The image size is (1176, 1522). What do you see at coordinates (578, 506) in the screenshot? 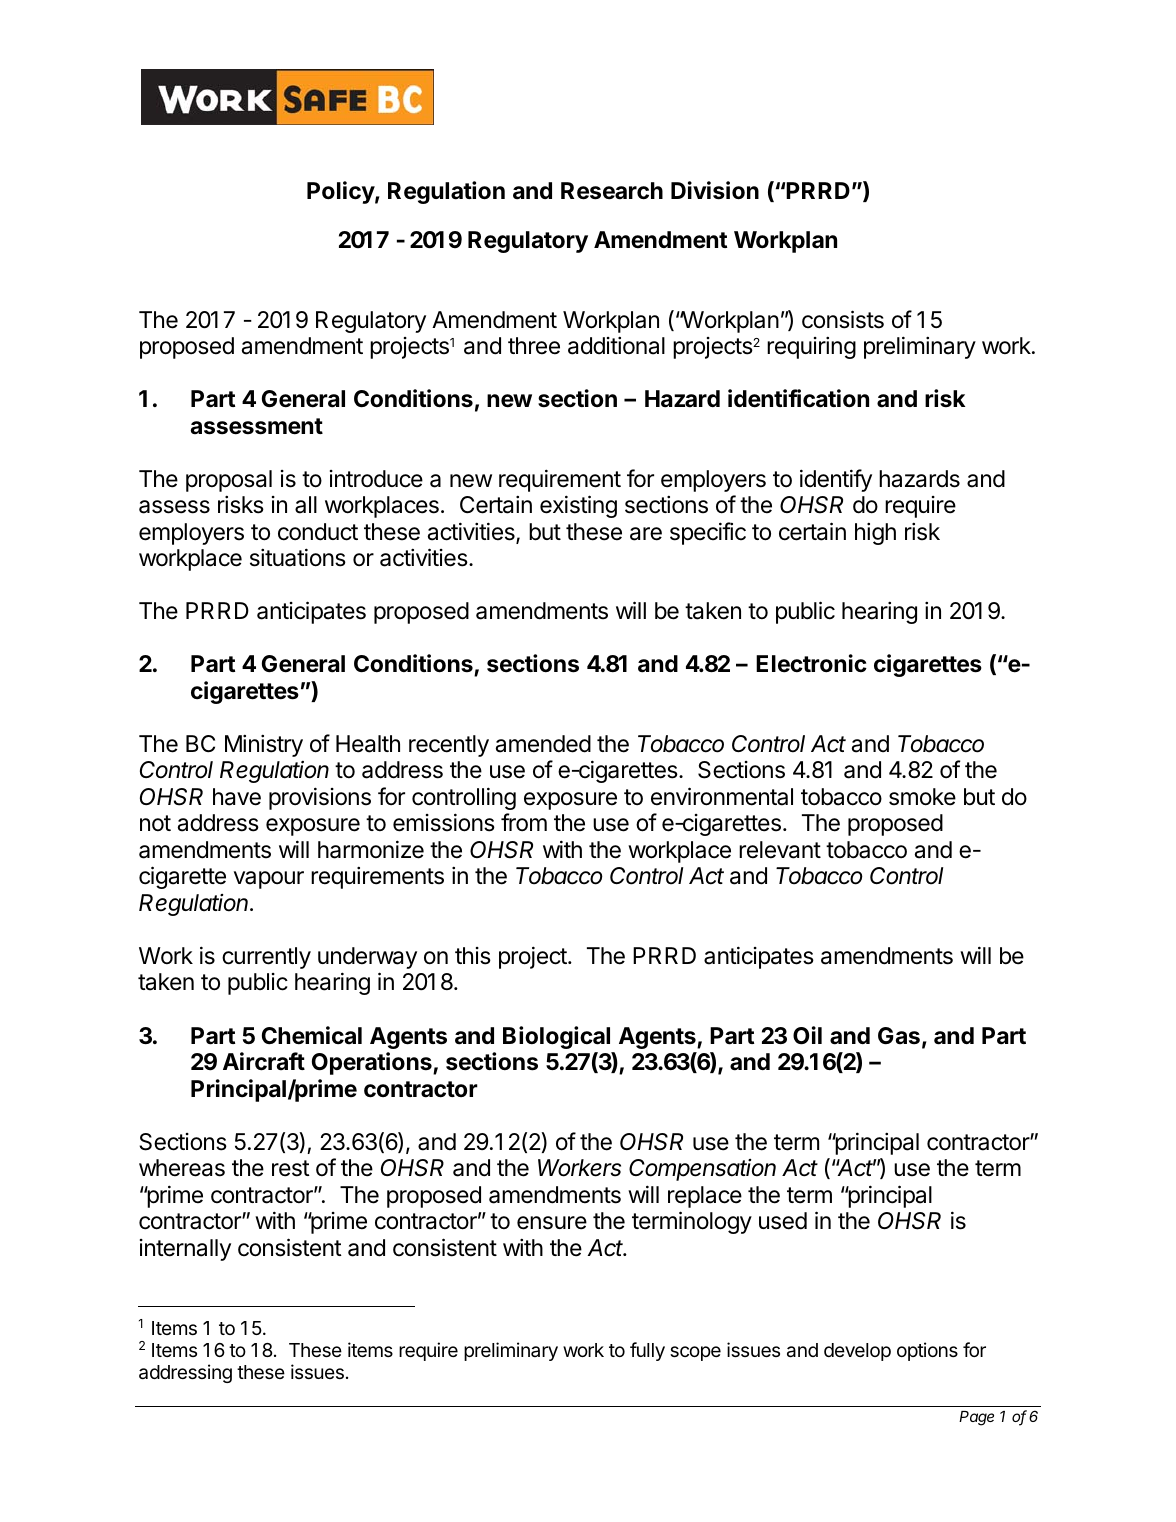
I see `existing` at bounding box center [578, 506].
